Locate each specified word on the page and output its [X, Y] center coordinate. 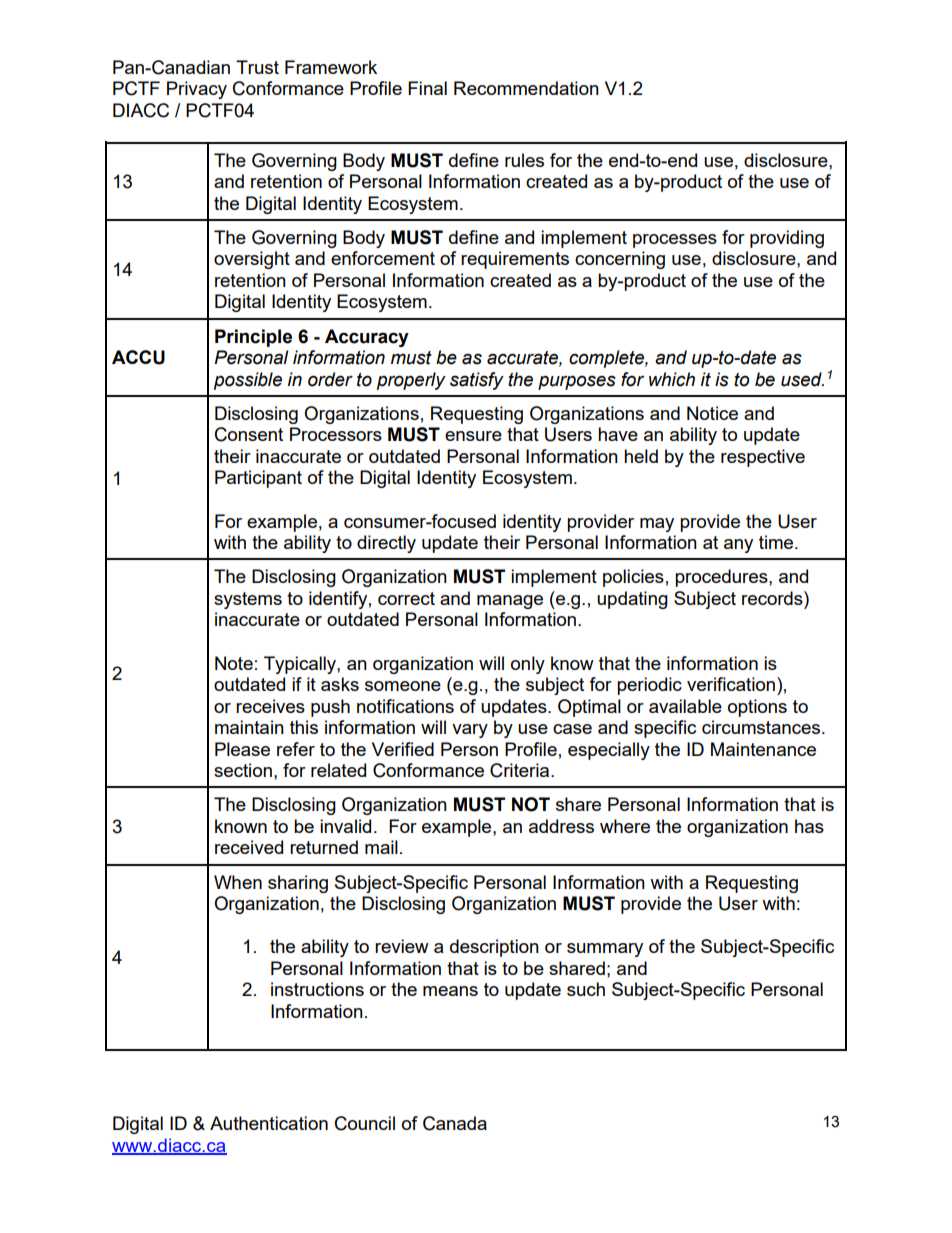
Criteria [521, 770]
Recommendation [526, 88]
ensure [473, 436]
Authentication [269, 1123]
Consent [249, 434]
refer [296, 749]
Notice [712, 413]
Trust [257, 67]
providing [787, 239]
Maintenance [763, 749]
